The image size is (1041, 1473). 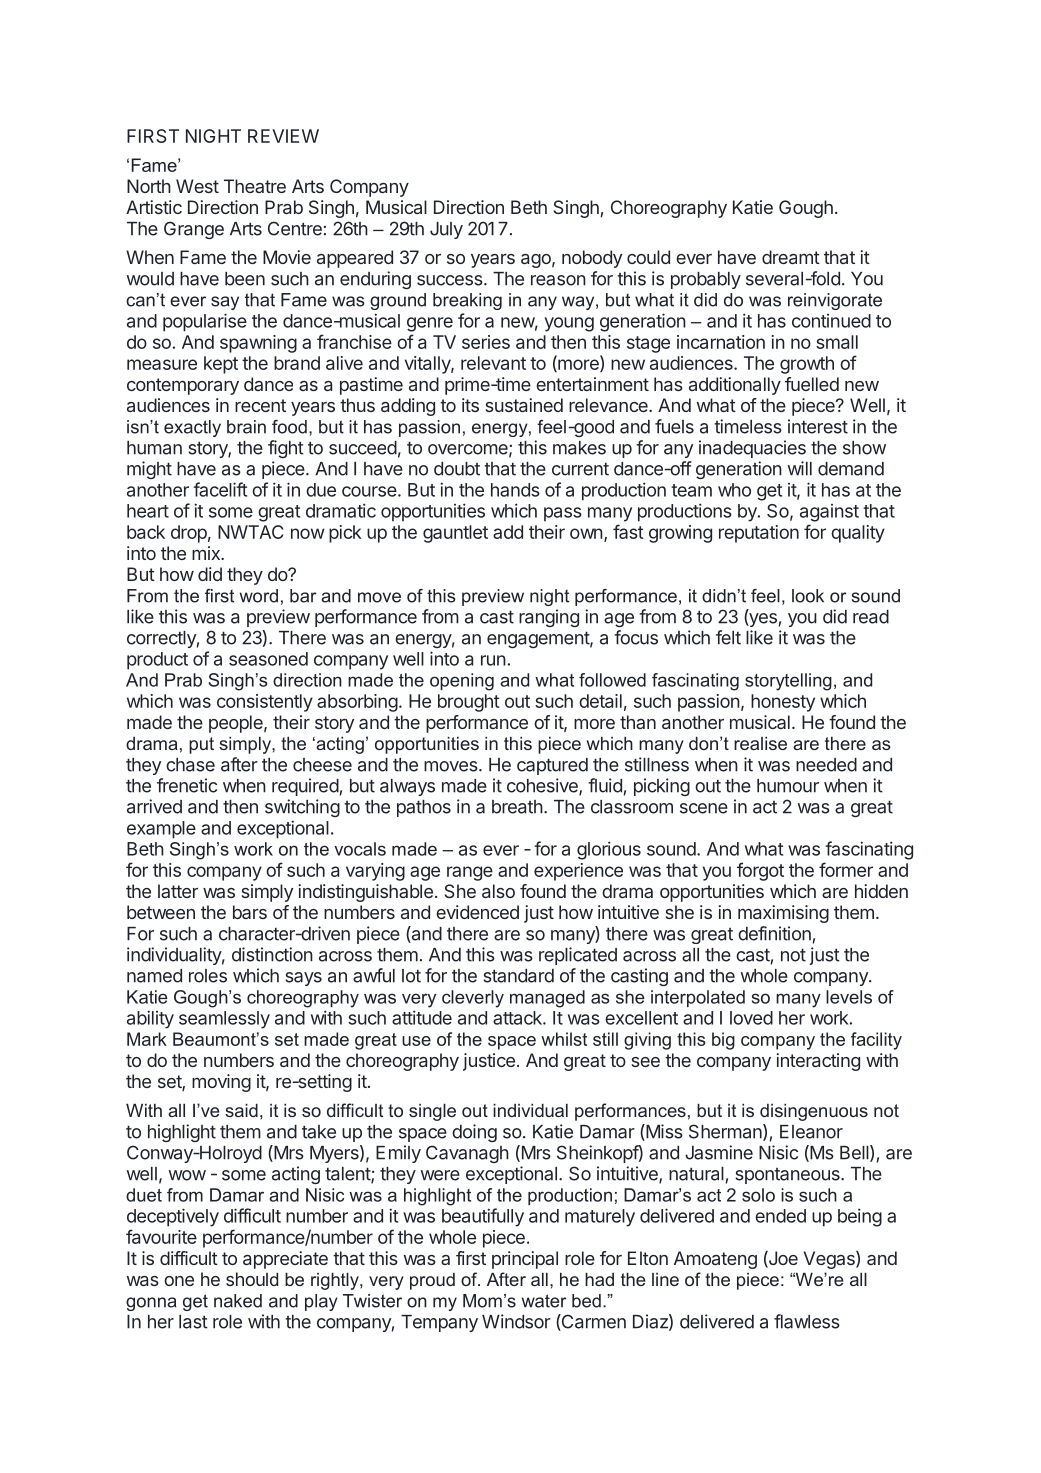 I want to click on naked, so click(x=238, y=1301).
